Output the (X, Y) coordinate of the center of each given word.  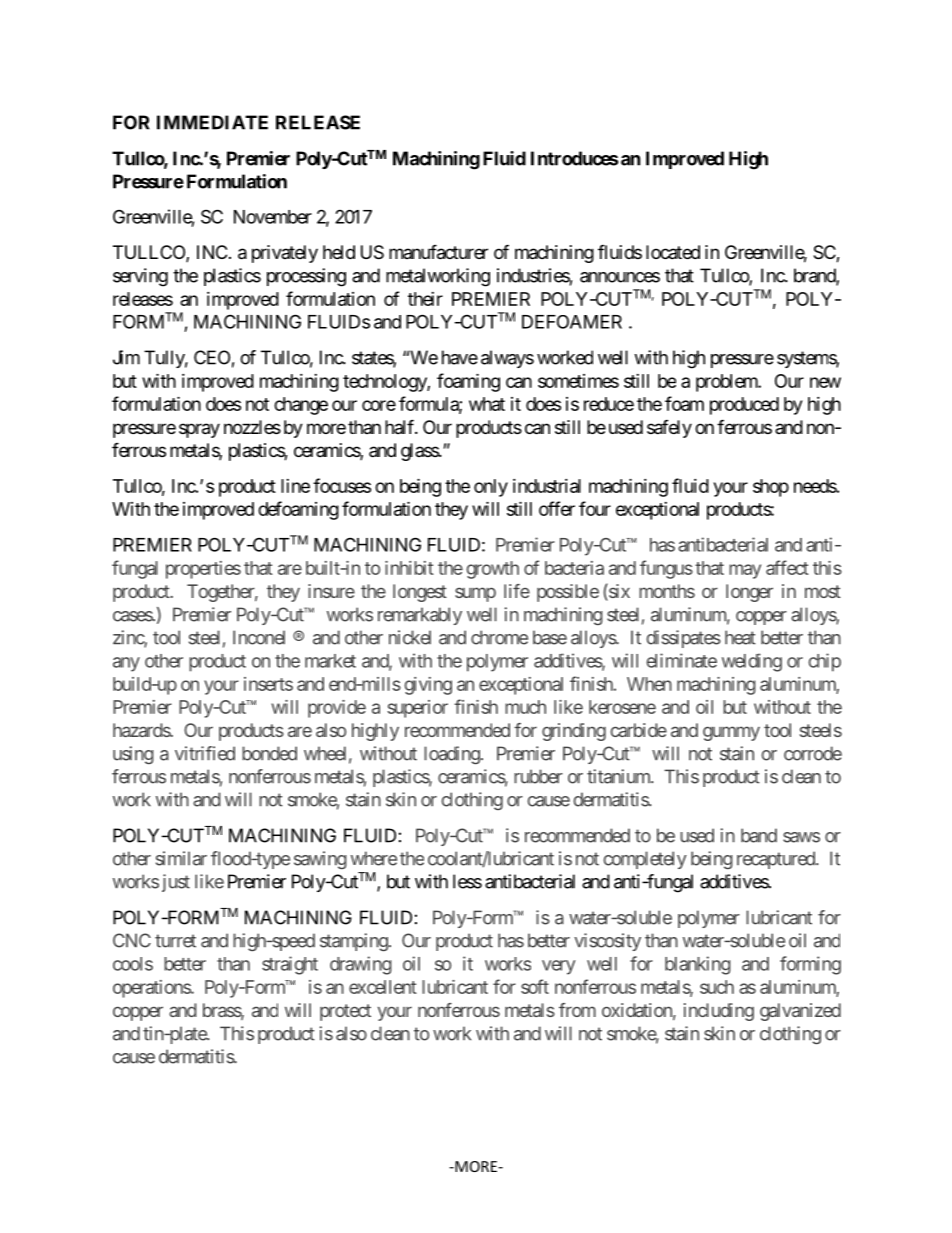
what (487, 404)
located (673, 252)
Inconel (259, 637)
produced (744, 406)
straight (290, 965)
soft (535, 986)
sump (475, 594)
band (759, 835)
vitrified (205, 753)
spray (199, 430)
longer (749, 593)
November (273, 217)
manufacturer (438, 252)
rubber (538, 776)
